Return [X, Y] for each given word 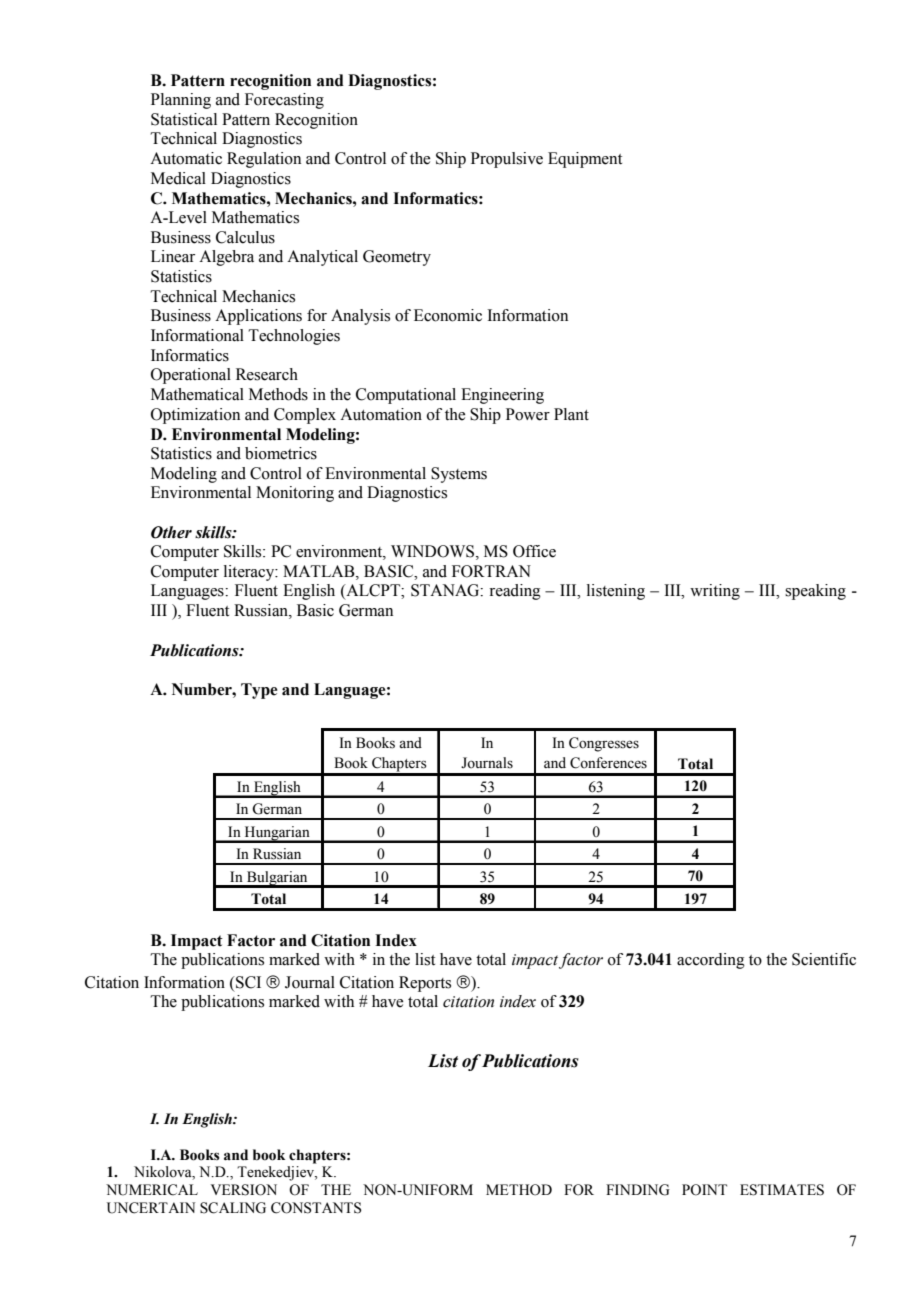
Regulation [264, 160]
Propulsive [507, 160]
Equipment [585, 160]
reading [515, 592]
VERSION [244, 1190]
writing [715, 592]
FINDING [638, 1190]
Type [259, 691]
